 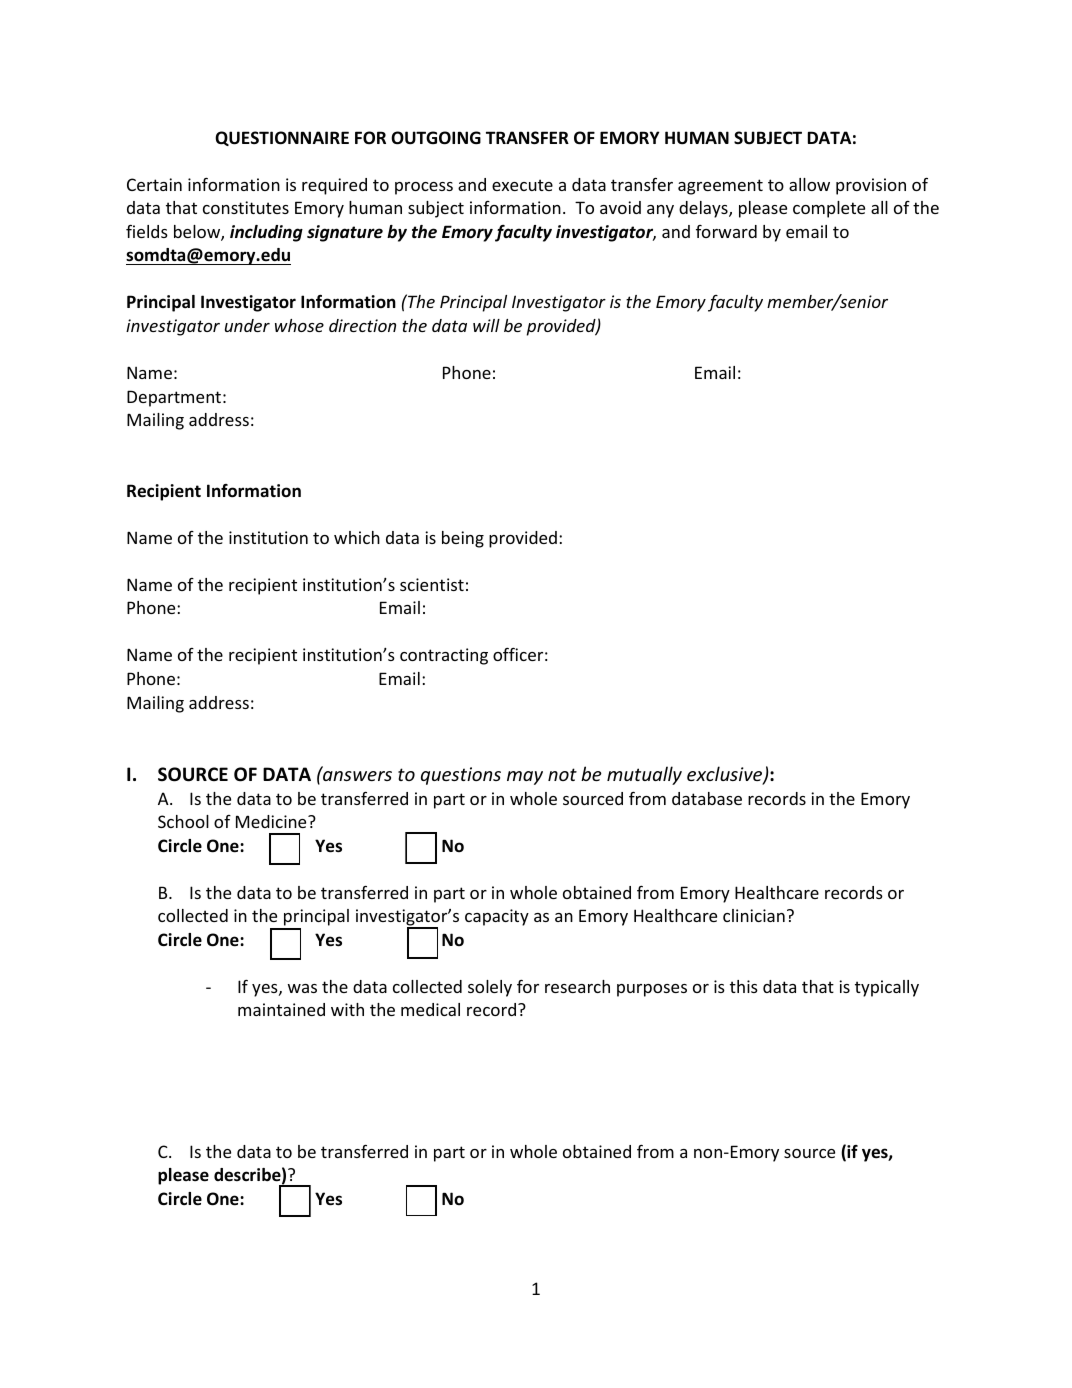 What do you see at coordinates (432, 584) in the document?
I see `scientist` at bounding box center [432, 584].
